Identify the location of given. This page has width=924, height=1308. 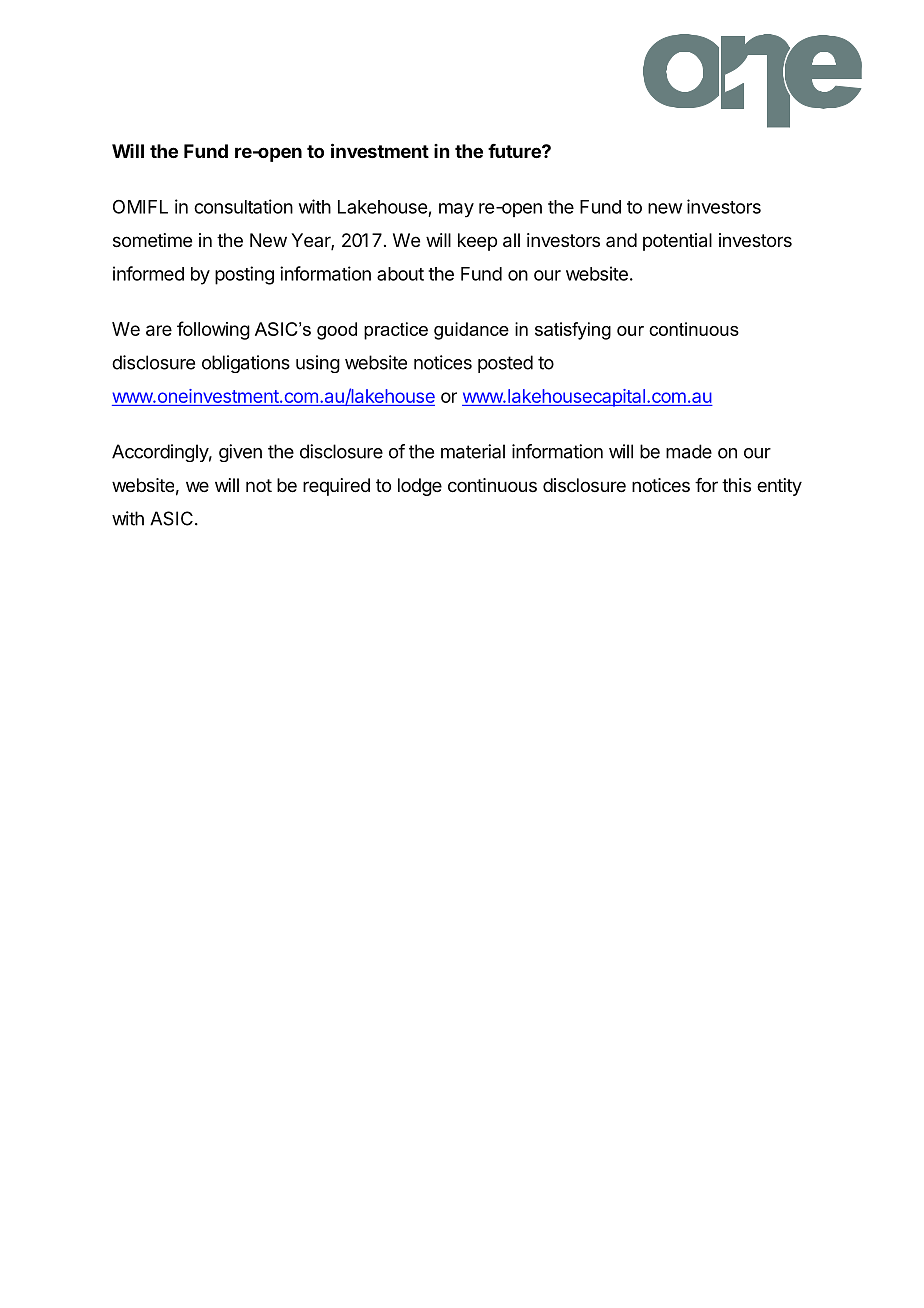
(240, 453).
